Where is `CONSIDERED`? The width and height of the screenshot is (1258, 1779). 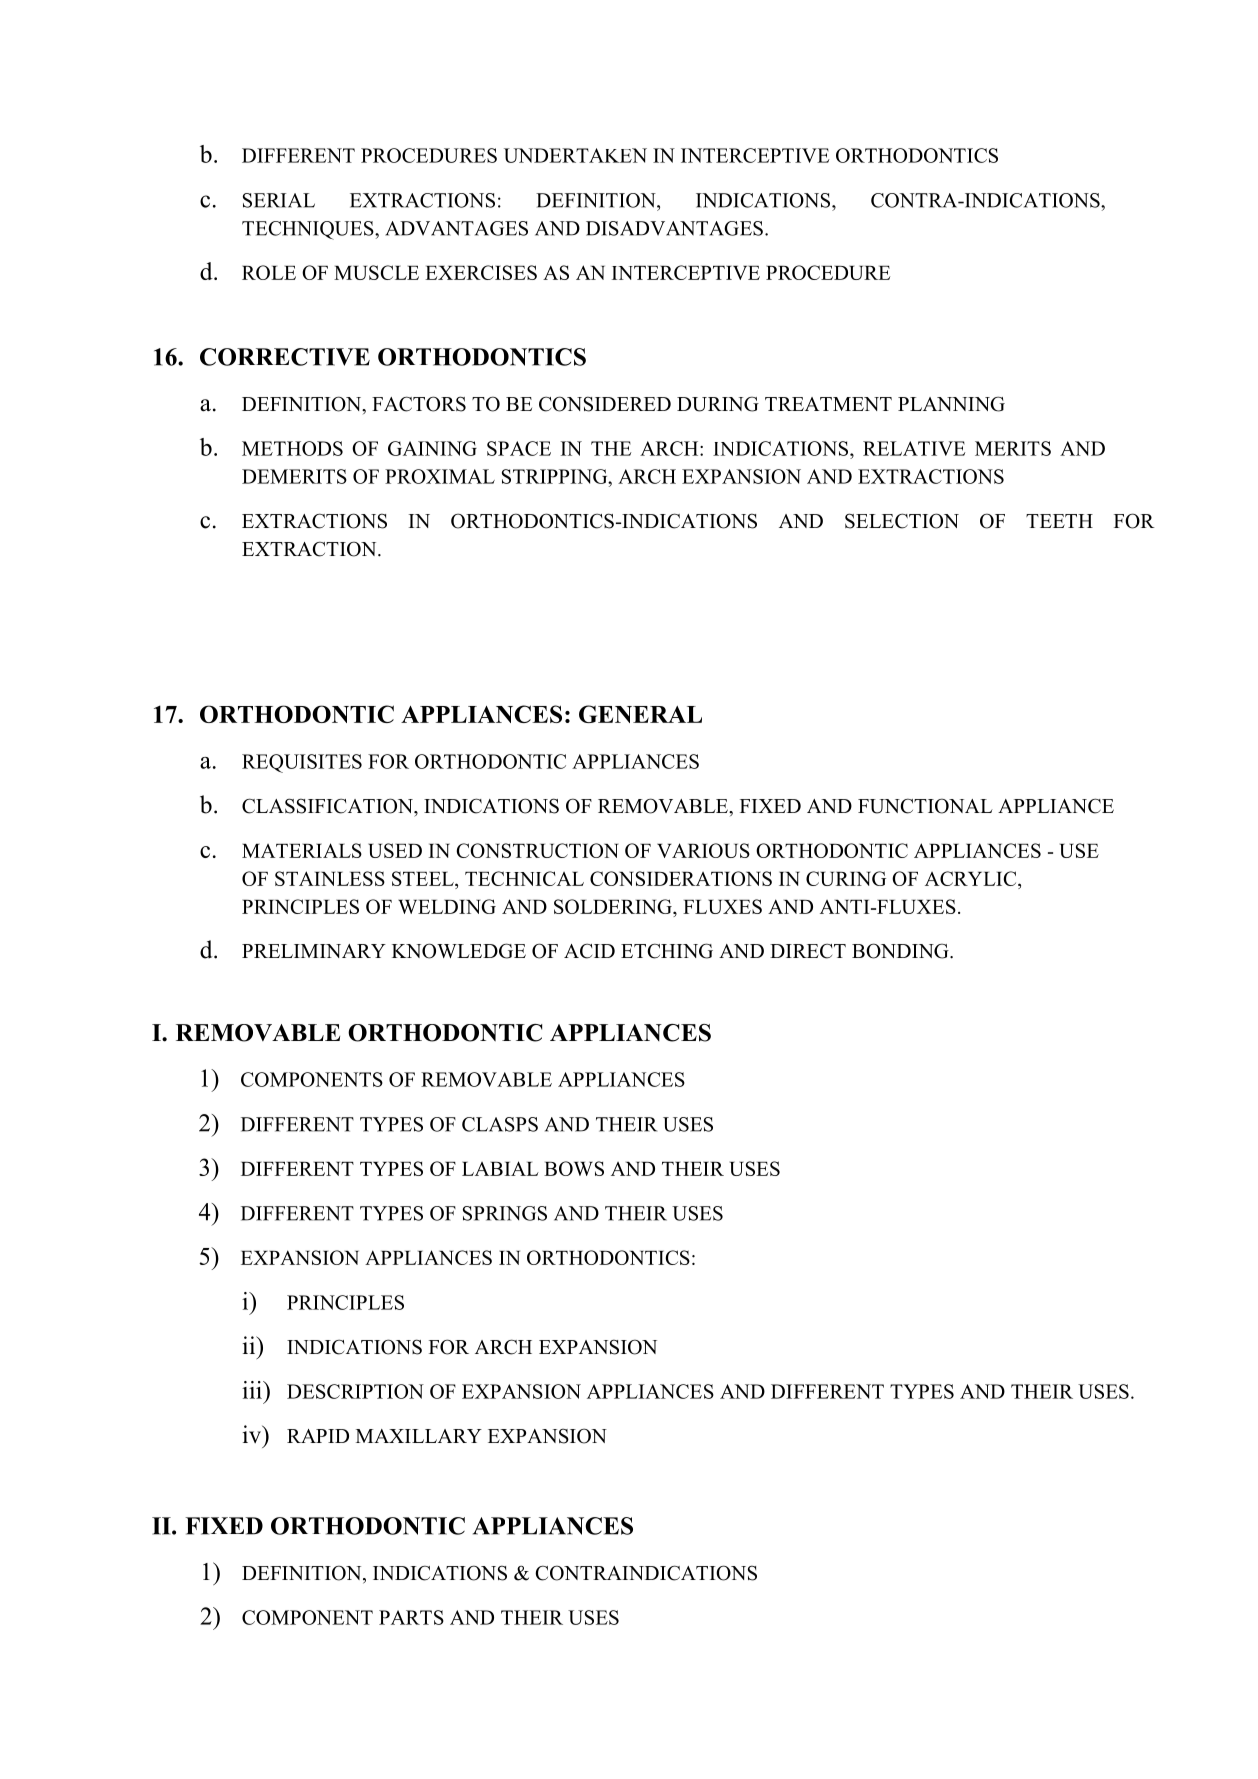
CONSIDERED is located at coordinates (605, 404).
